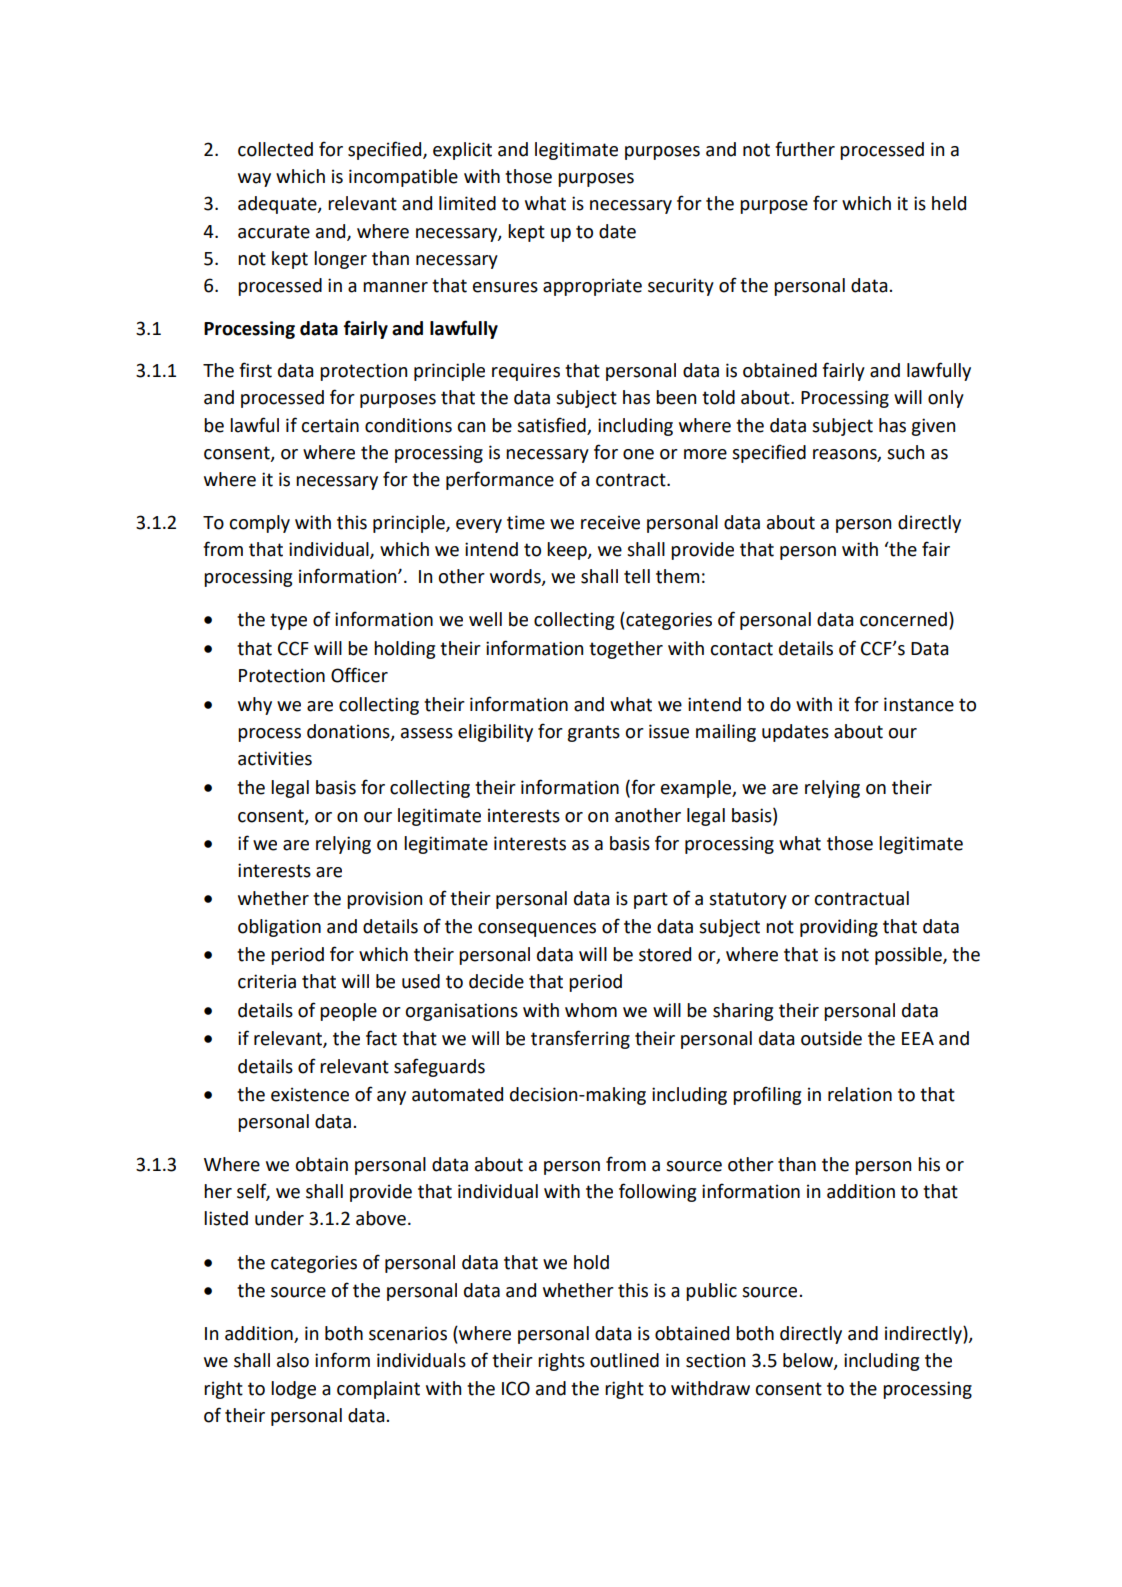 The height and width of the screenshot is (1587, 1122). I want to click on appropriate, so click(592, 287).
